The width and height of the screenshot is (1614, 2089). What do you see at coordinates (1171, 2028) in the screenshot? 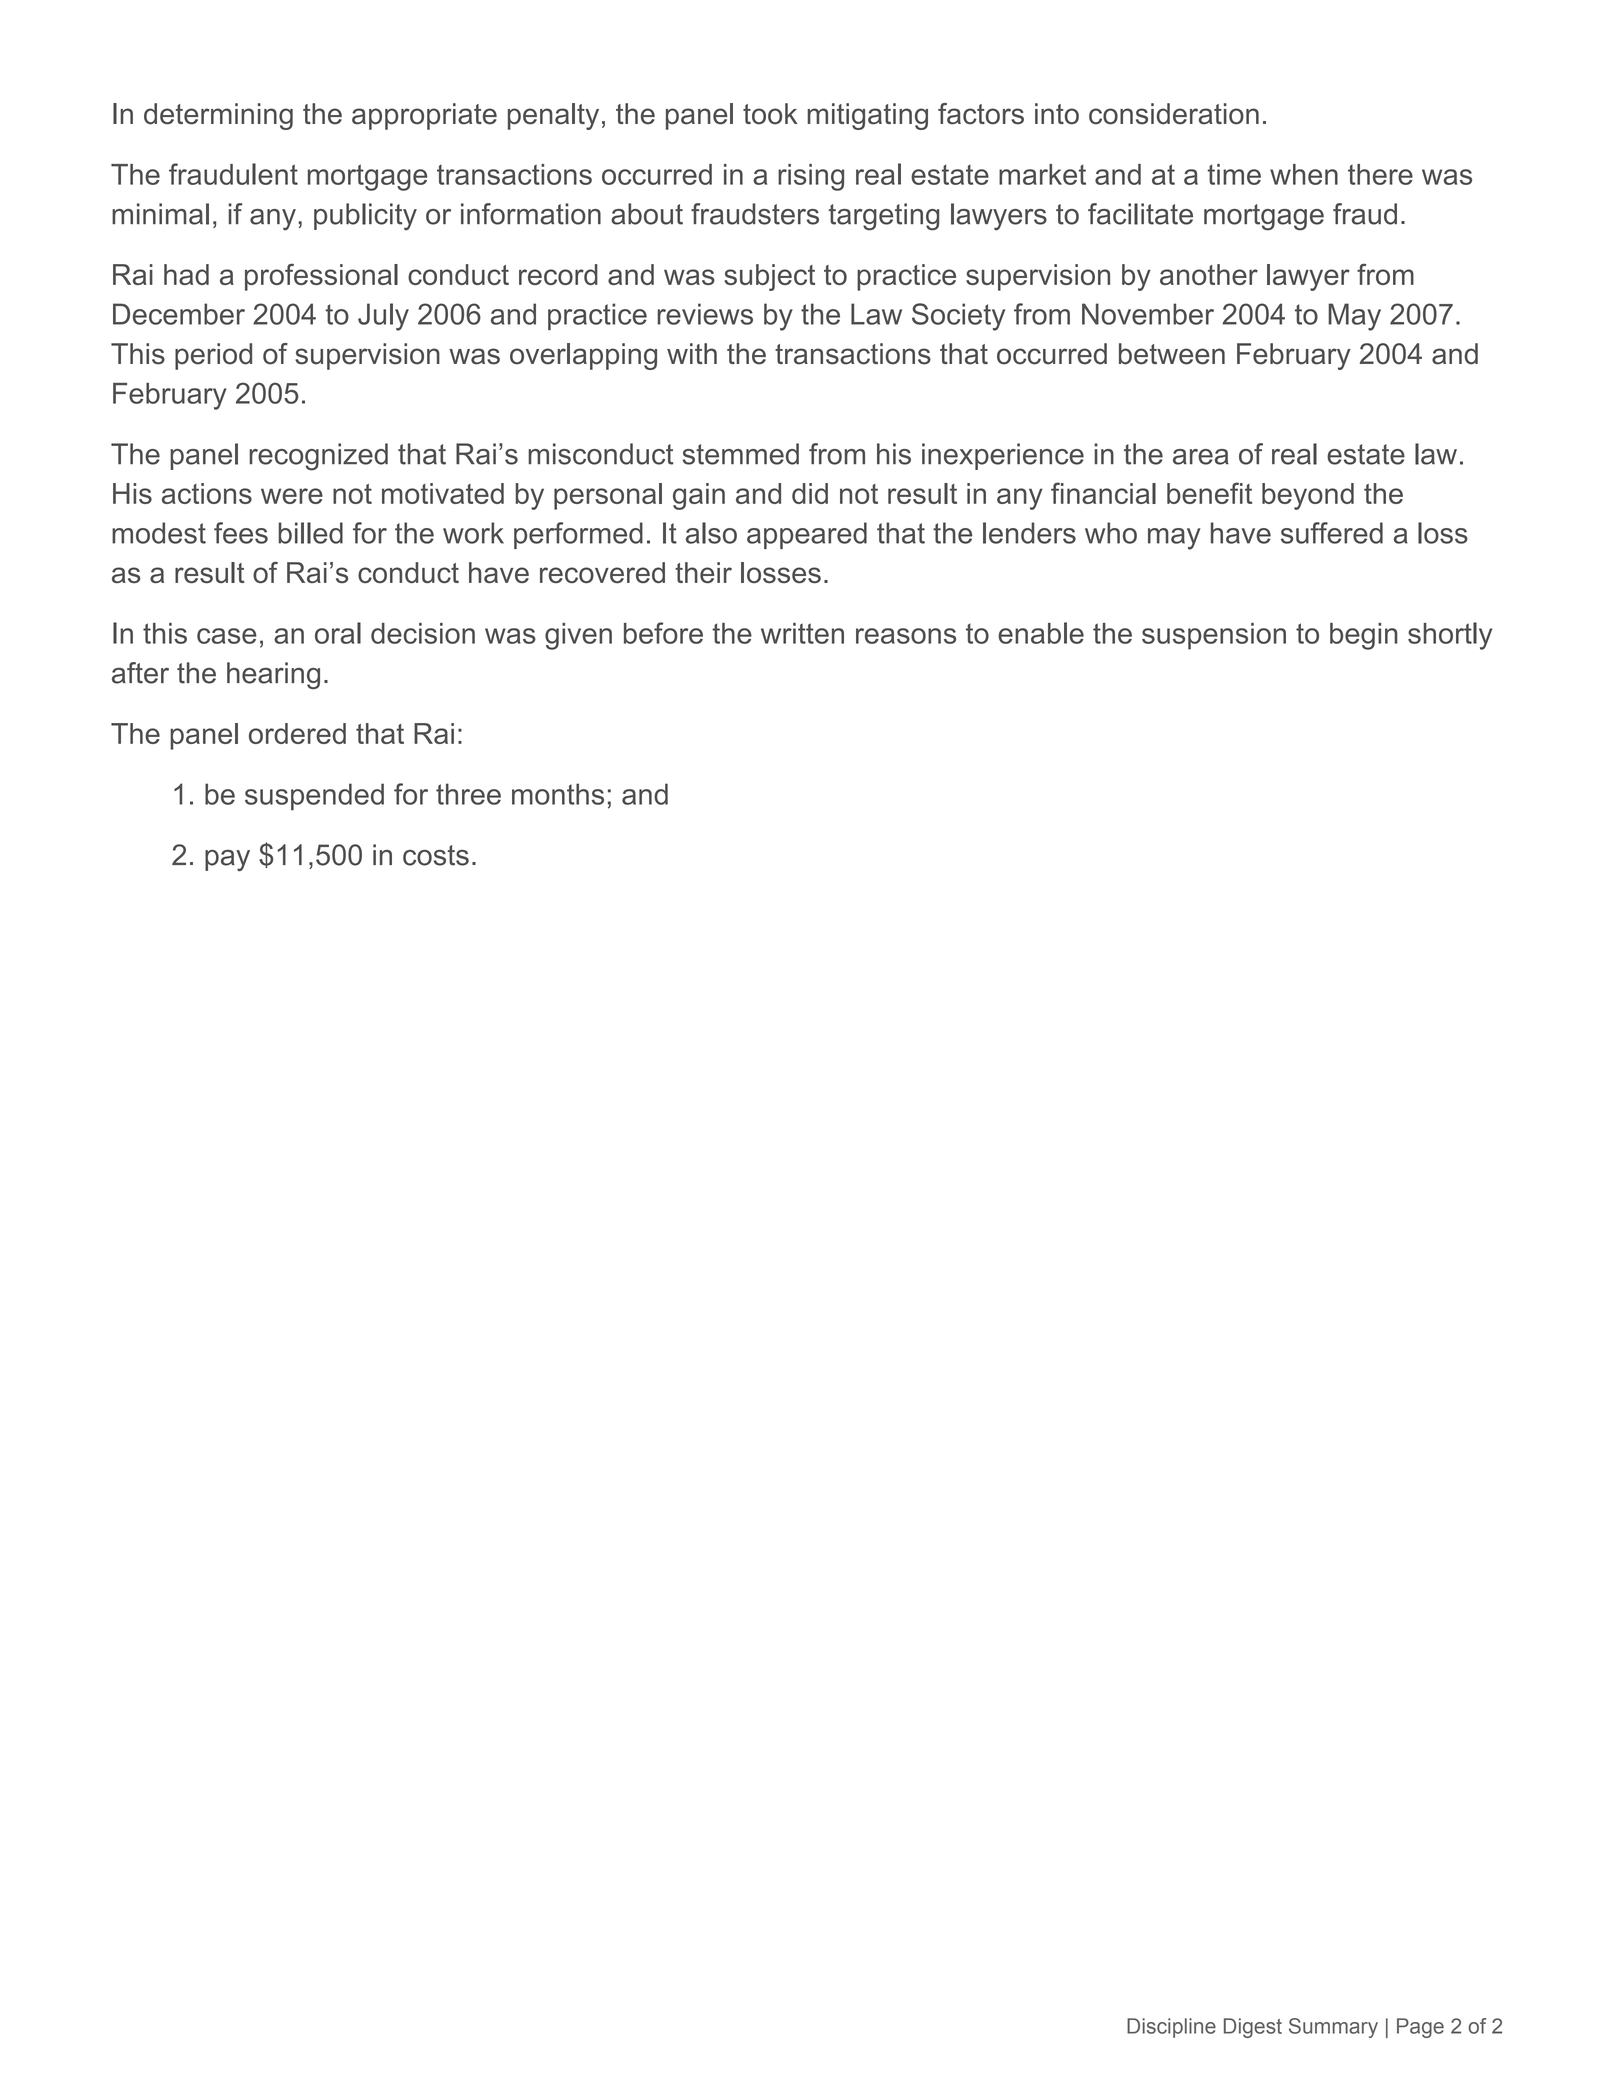
I see `Discipline` at bounding box center [1171, 2028].
